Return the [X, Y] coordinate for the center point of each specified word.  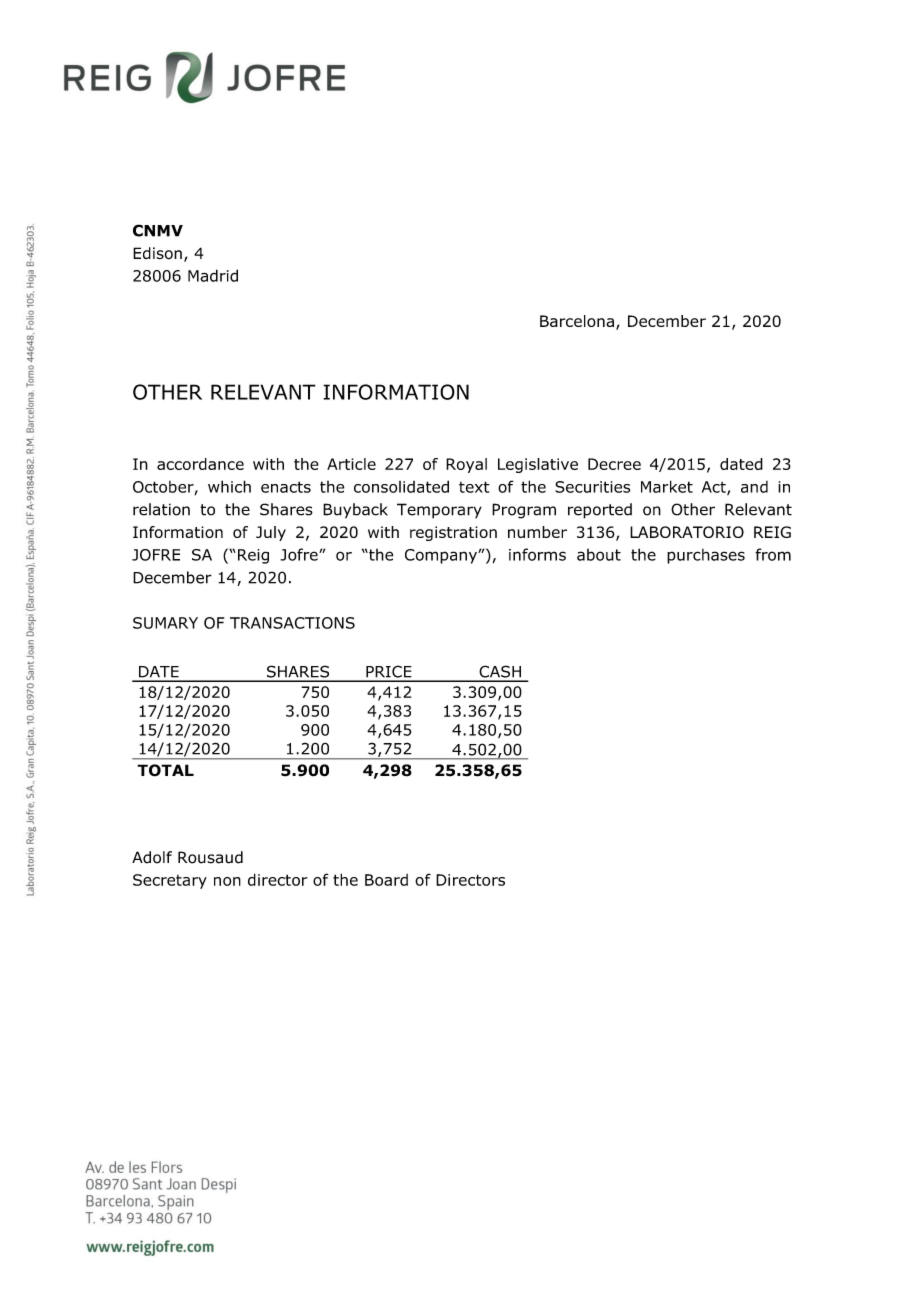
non [227, 881]
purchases [706, 556]
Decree [614, 464]
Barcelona [577, 321]
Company [442, 556]
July [271, 533]
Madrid [213, 275]
